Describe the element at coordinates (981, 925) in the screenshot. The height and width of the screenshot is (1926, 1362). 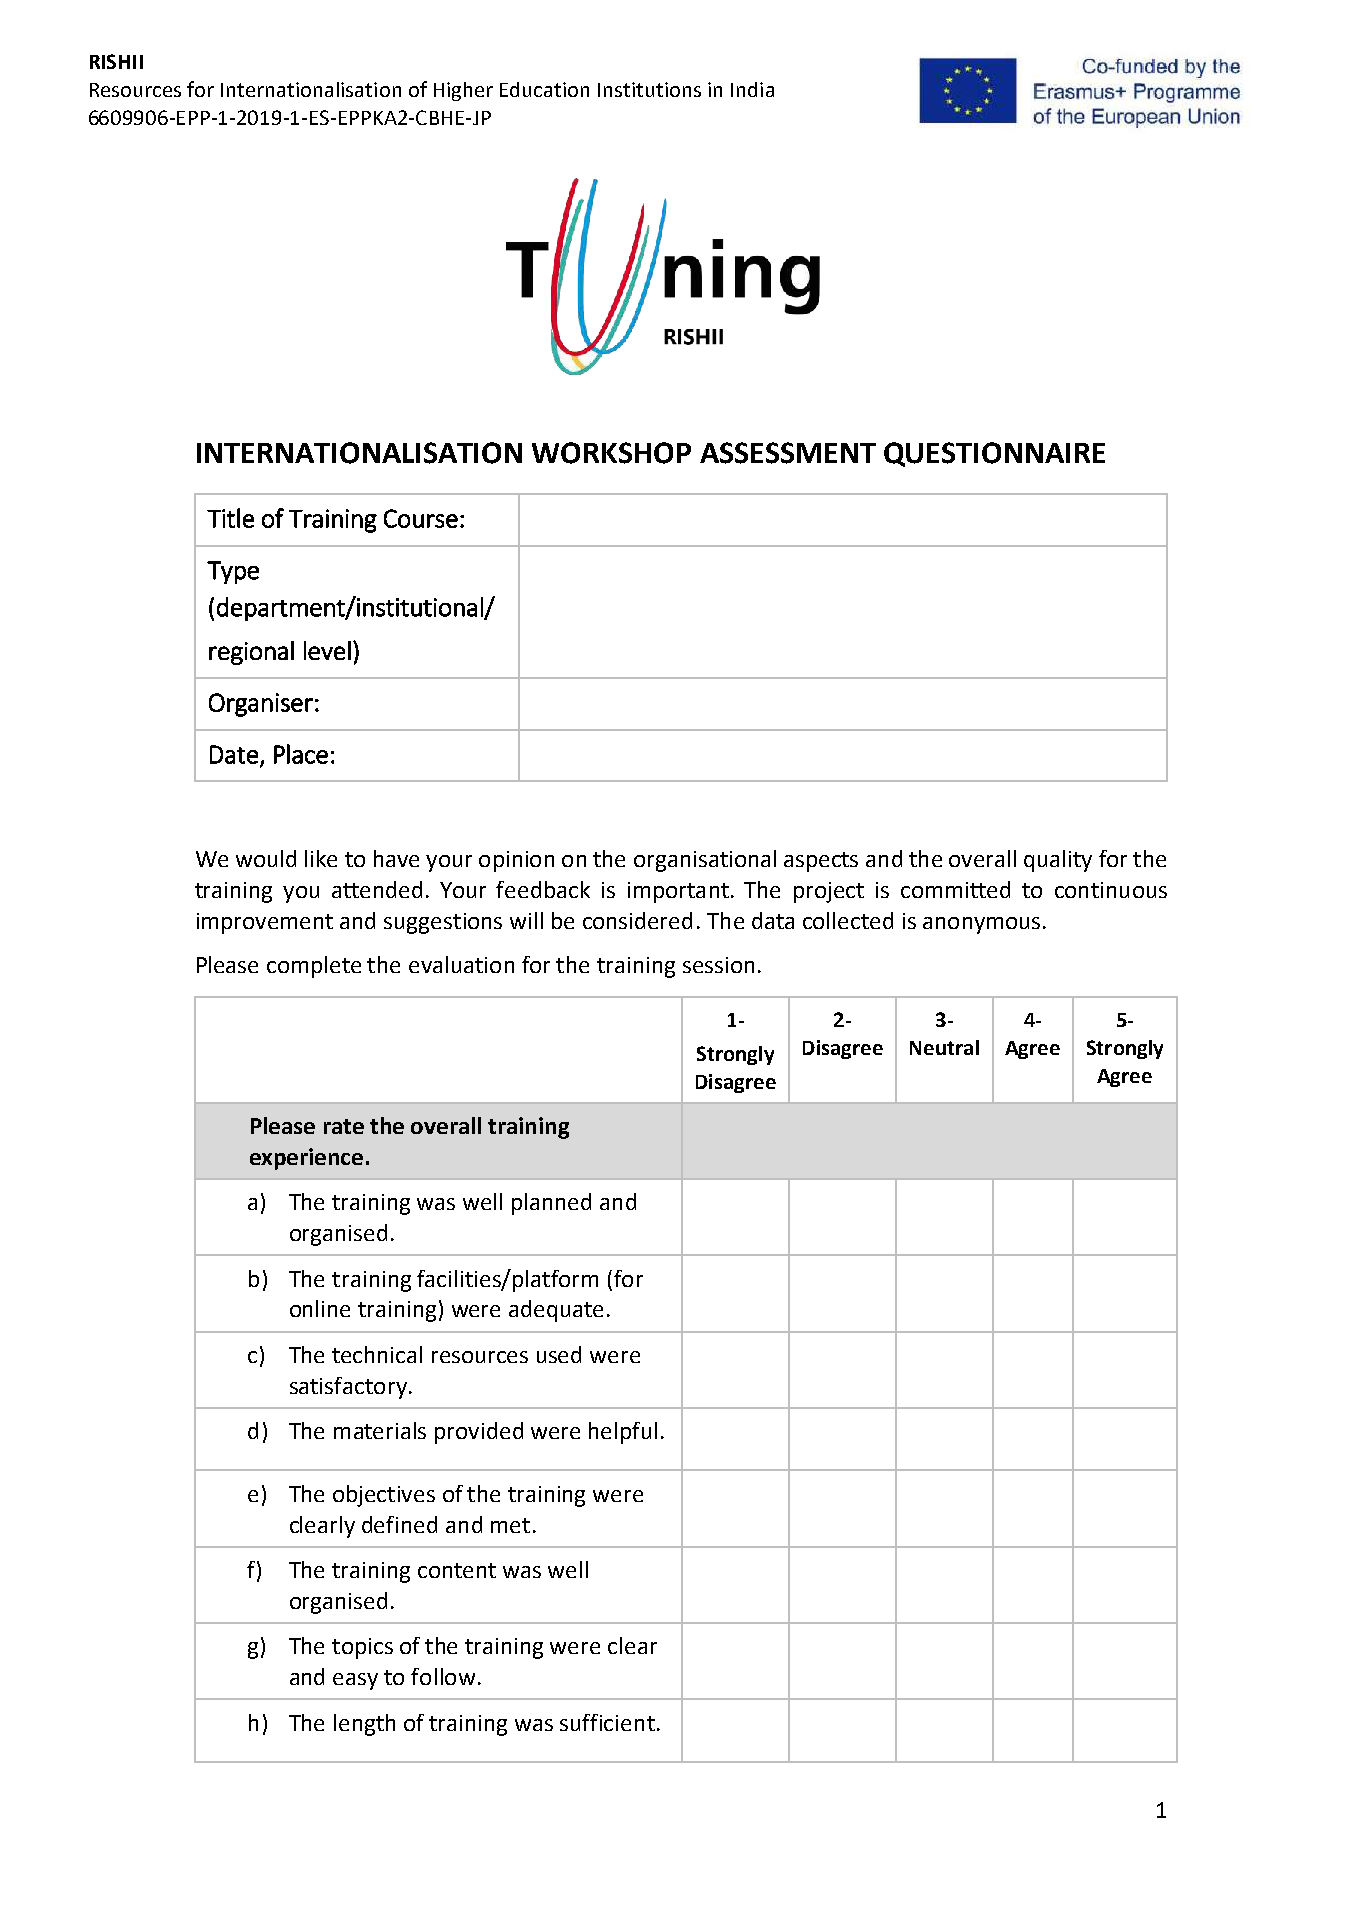
I see `anonymous` at that location.
